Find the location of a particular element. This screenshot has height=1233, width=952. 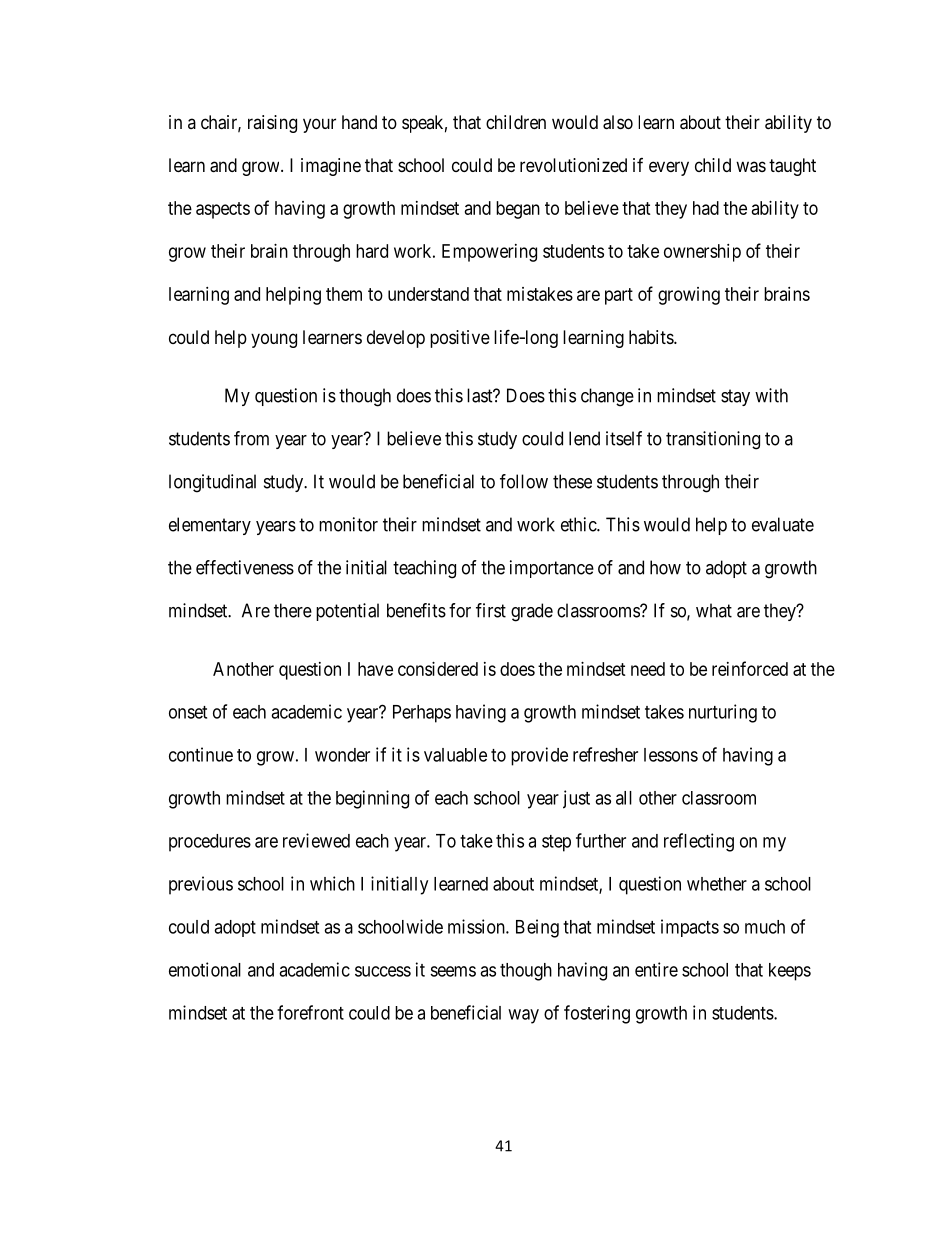

forefront is located at coordinates (310, 1012).
